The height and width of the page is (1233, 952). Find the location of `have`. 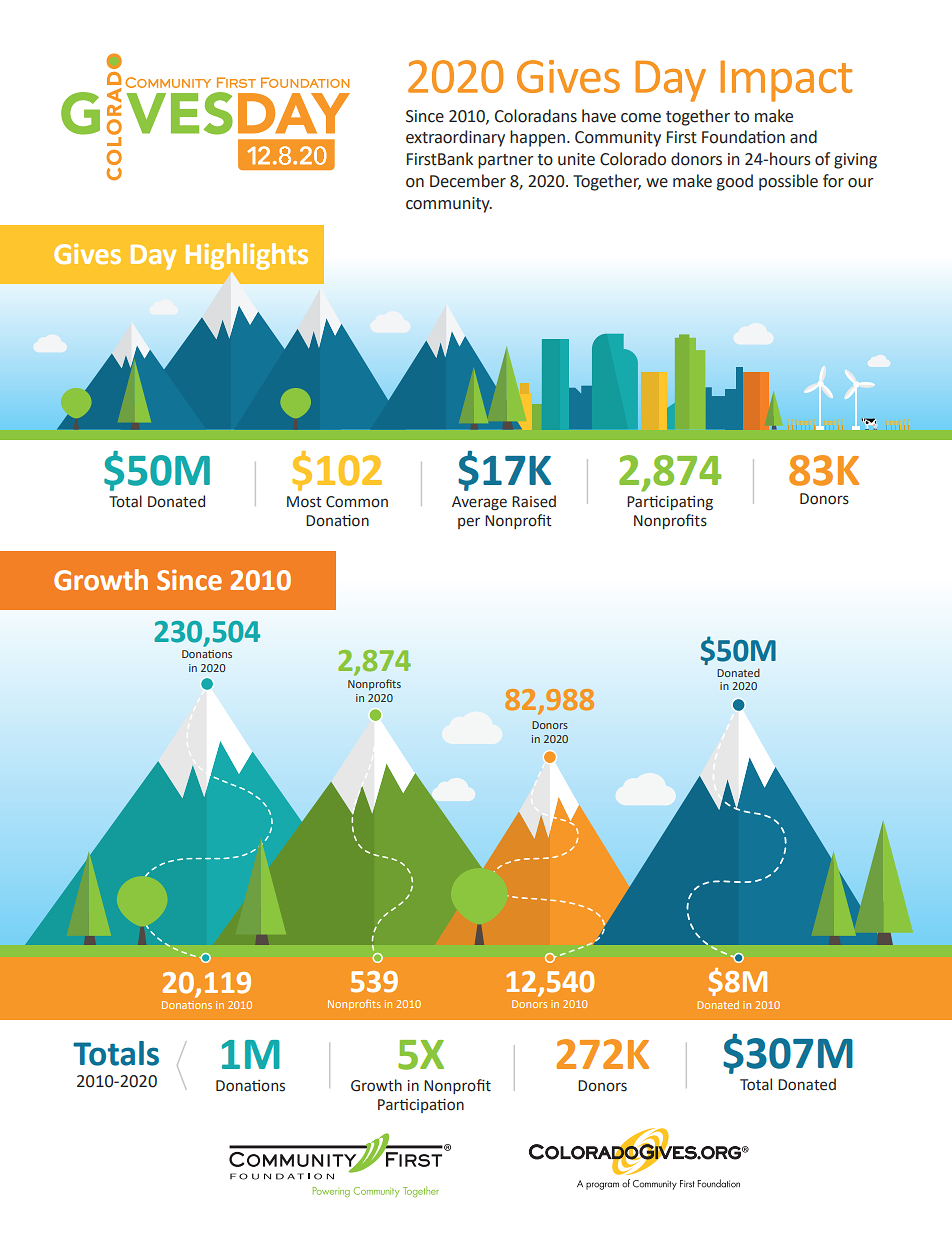

have is located at coordinates (599, 116).
